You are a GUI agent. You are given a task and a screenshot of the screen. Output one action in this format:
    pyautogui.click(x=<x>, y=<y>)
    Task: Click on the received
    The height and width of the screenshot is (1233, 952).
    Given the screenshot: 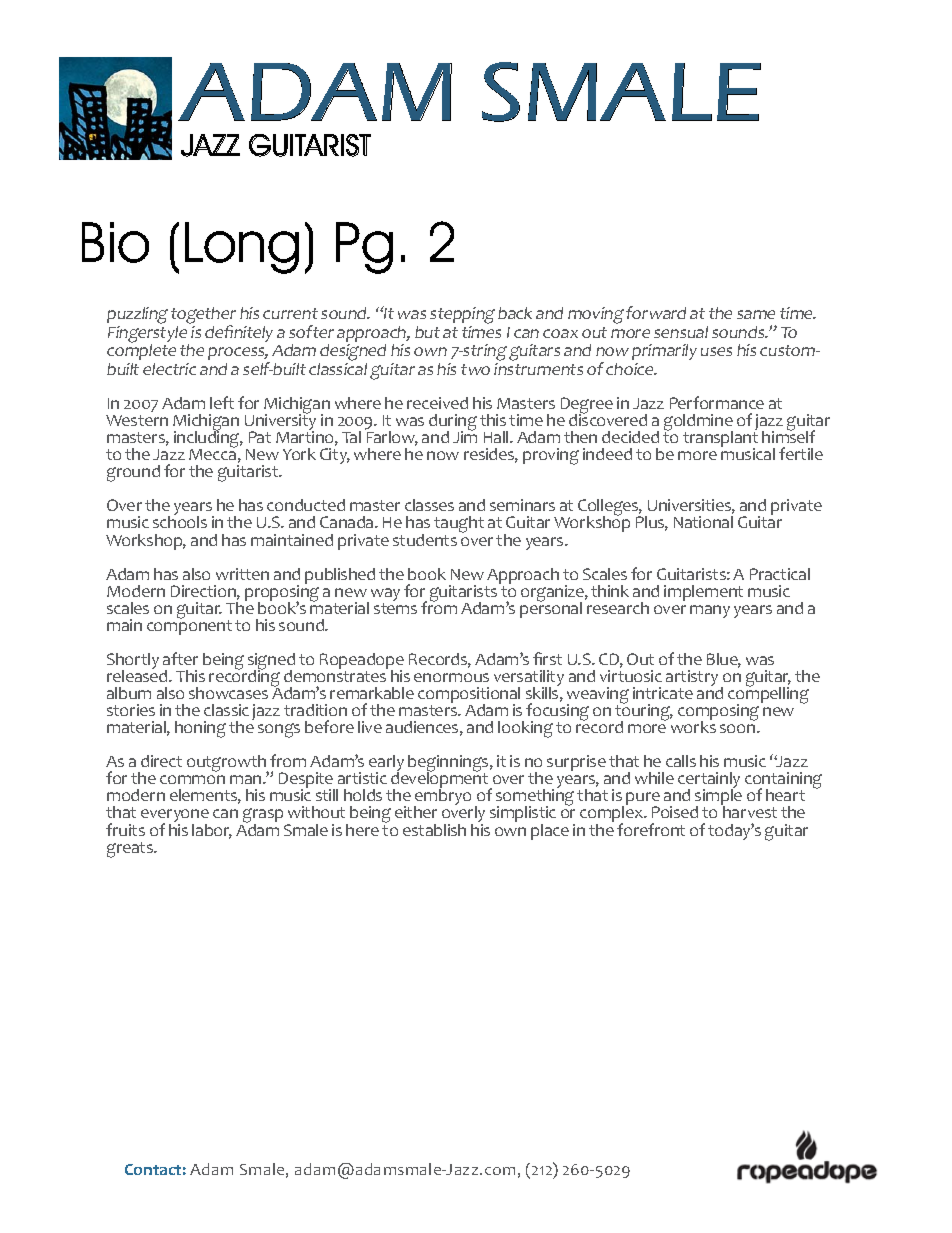 What is the action you would take?
    pyautogui.click(x=437, y=403)
